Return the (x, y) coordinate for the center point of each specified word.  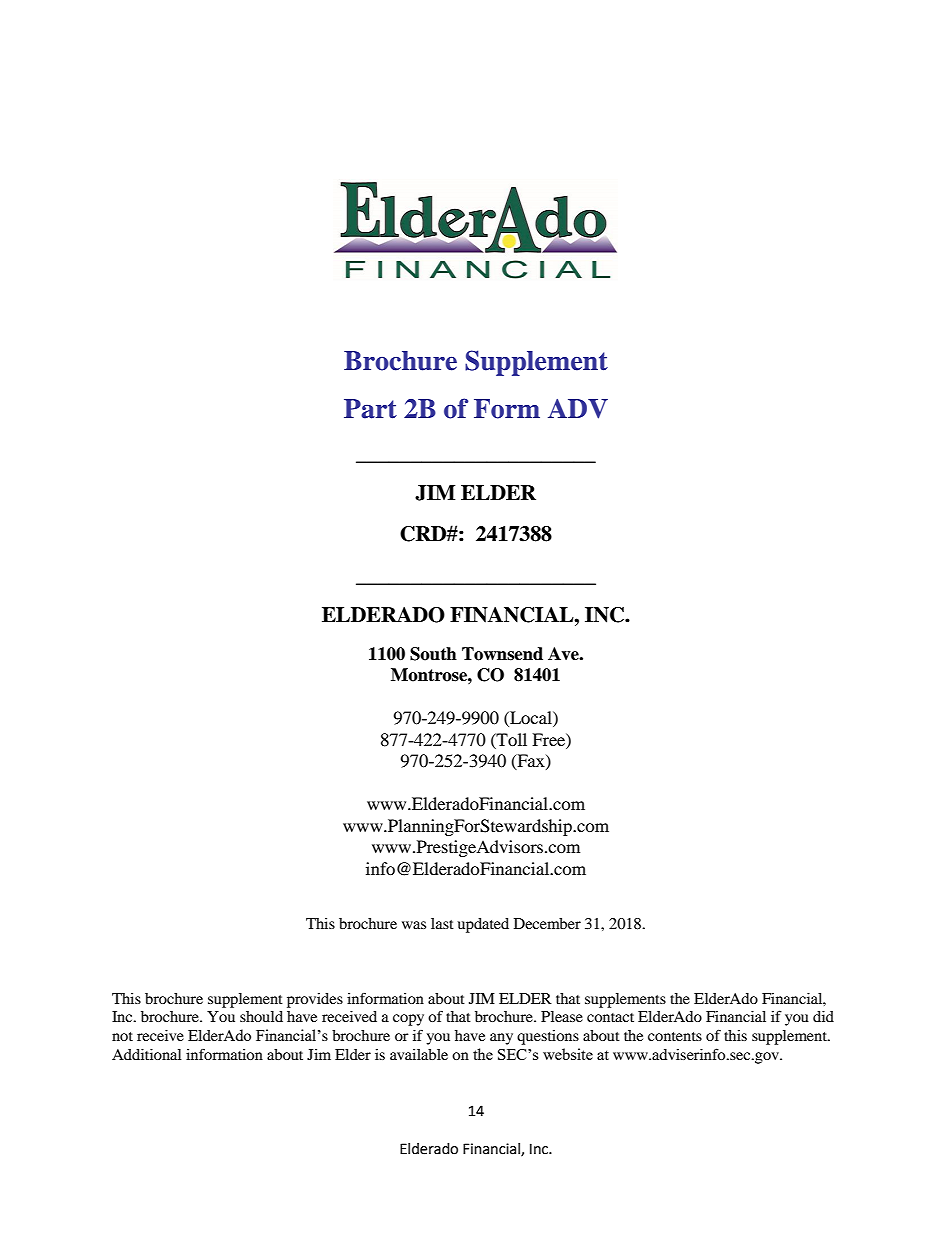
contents (675, 1036)
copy (408, 1020)
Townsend (502, 654)
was (414, 925)
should (261, 1016)
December (547, 923)
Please (562, 1016)
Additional (147, 1054)
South (433, 654)
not (122, 1036)
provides (315, 1000)
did (823, 1016)
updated (483, 925)
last (442, 923)
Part (370, 409)
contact (610, 1017)
